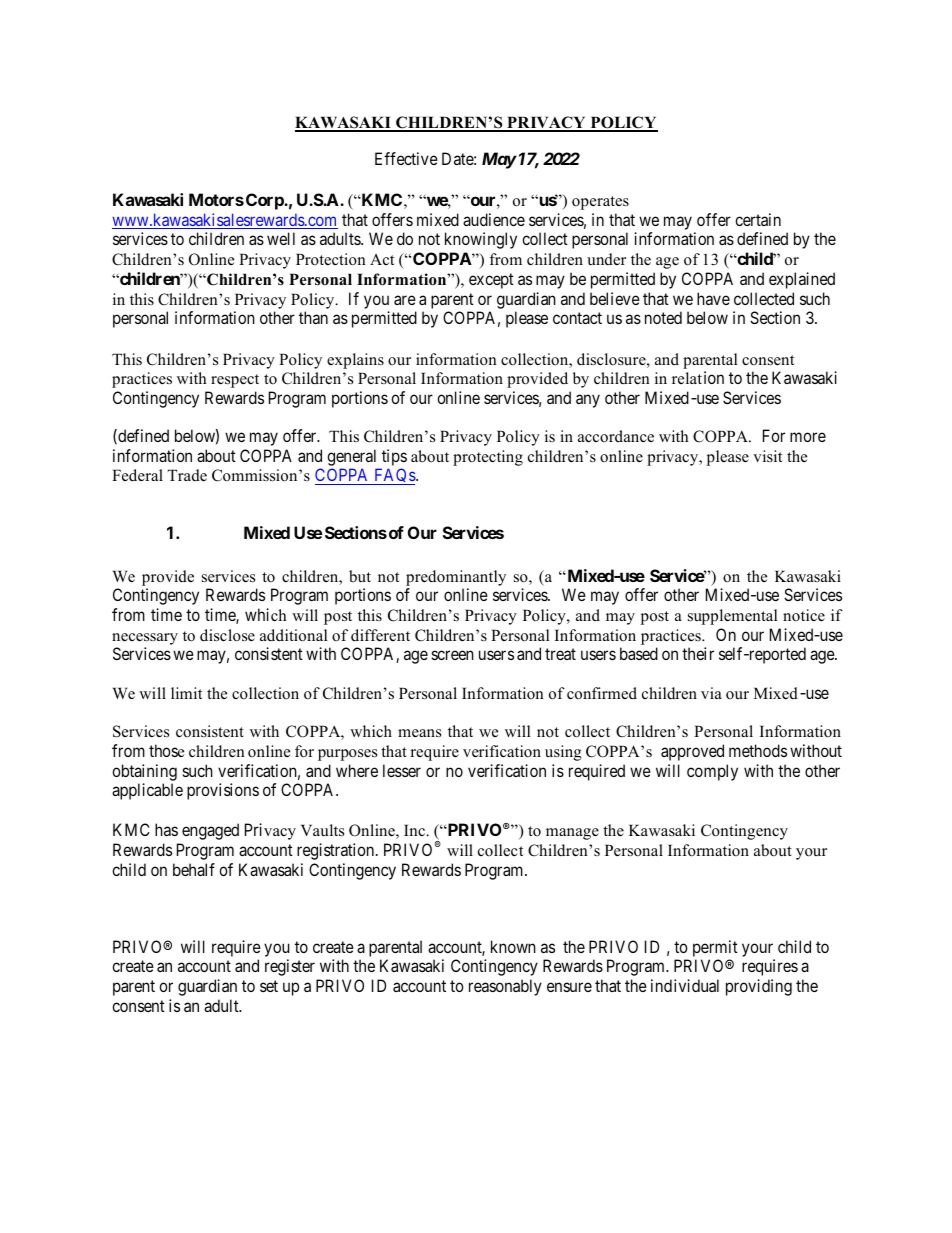  Describe the element at coordinates (227, 635) in the screenshot. I see `disclose` at that location.
